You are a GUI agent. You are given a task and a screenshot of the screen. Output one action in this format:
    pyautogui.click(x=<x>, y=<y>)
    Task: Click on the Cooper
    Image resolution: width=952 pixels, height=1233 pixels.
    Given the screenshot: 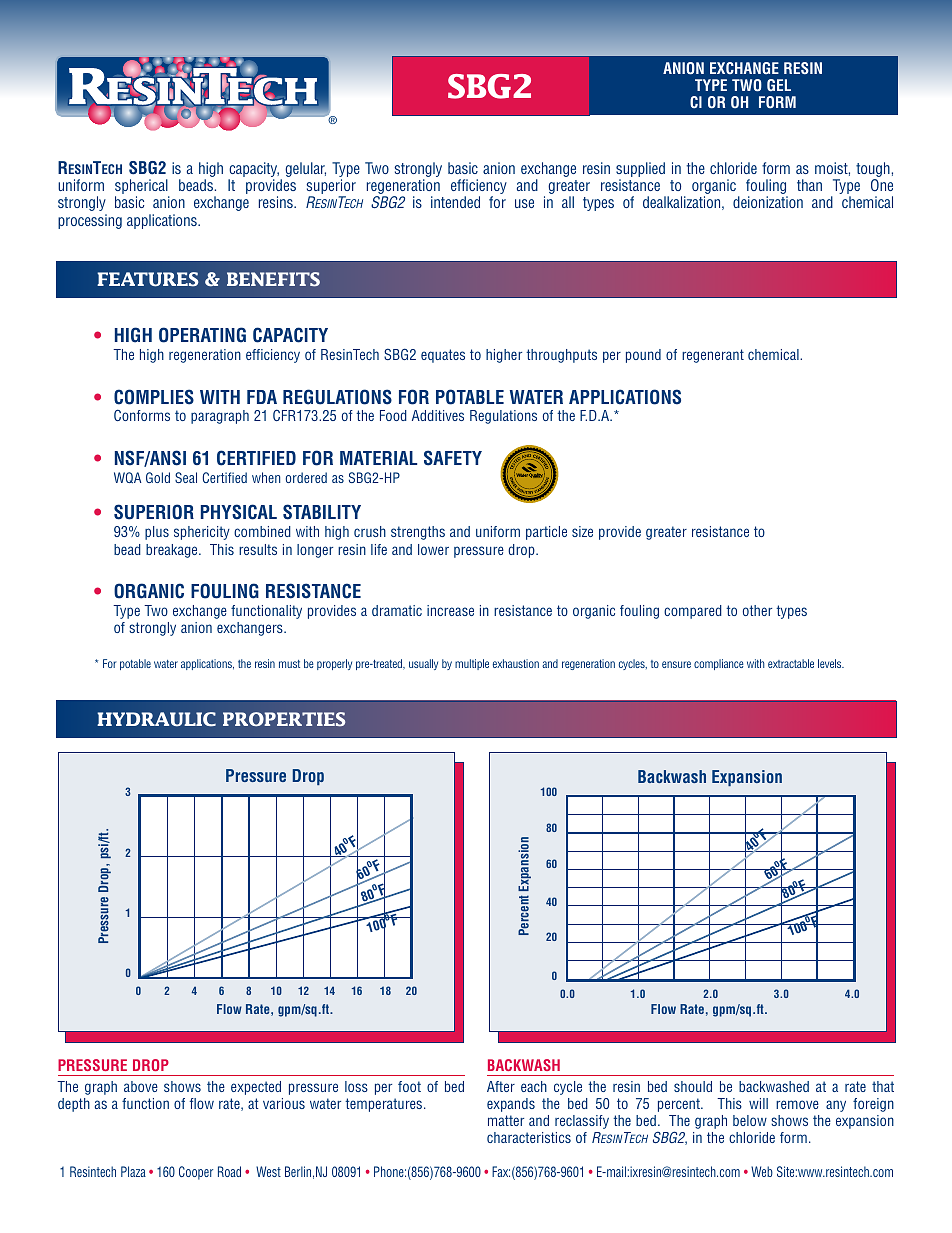 What is the action you would take?
    pyautogui.click(x=196, y=1173)
